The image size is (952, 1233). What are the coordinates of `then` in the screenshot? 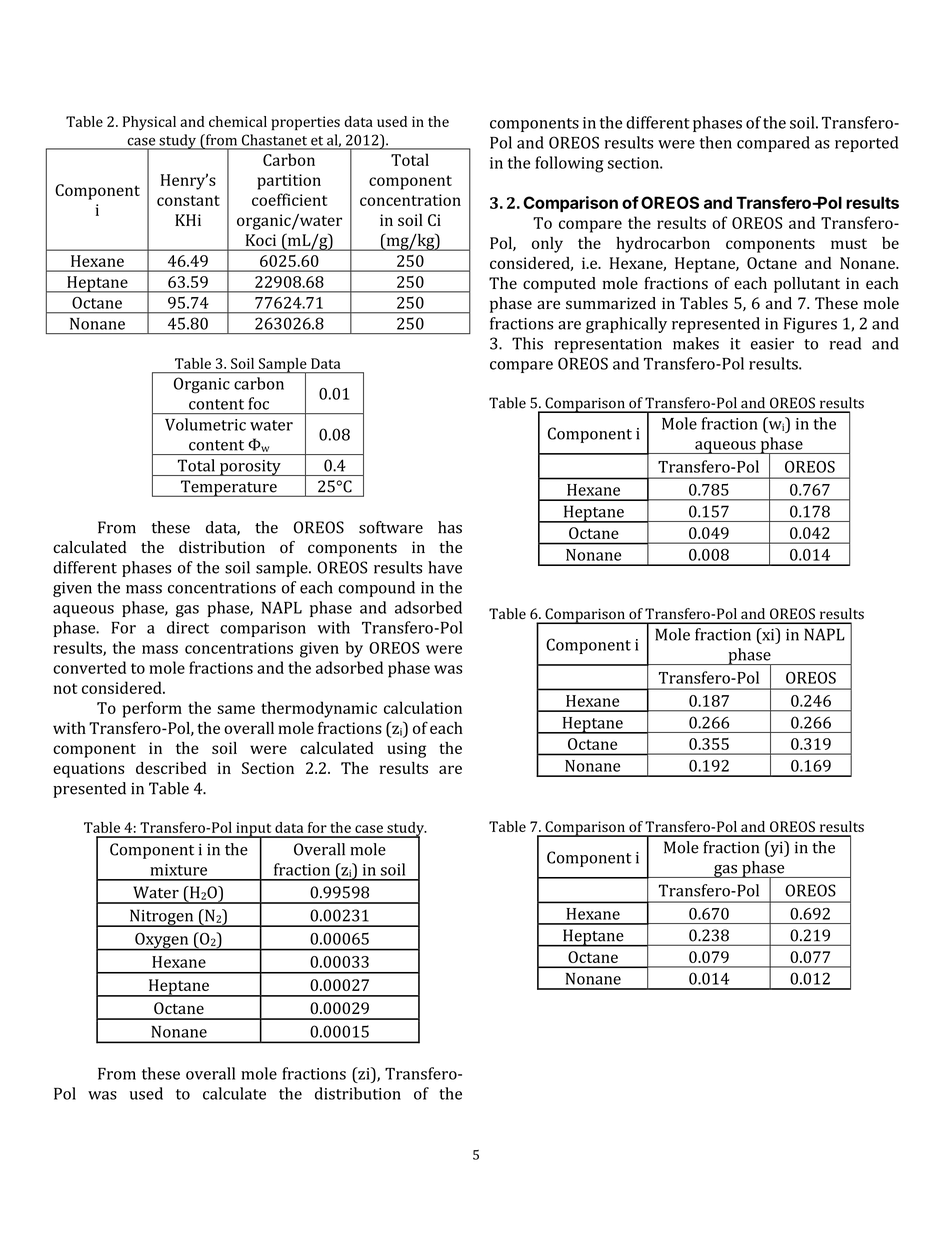 It's located at (716, 142).
